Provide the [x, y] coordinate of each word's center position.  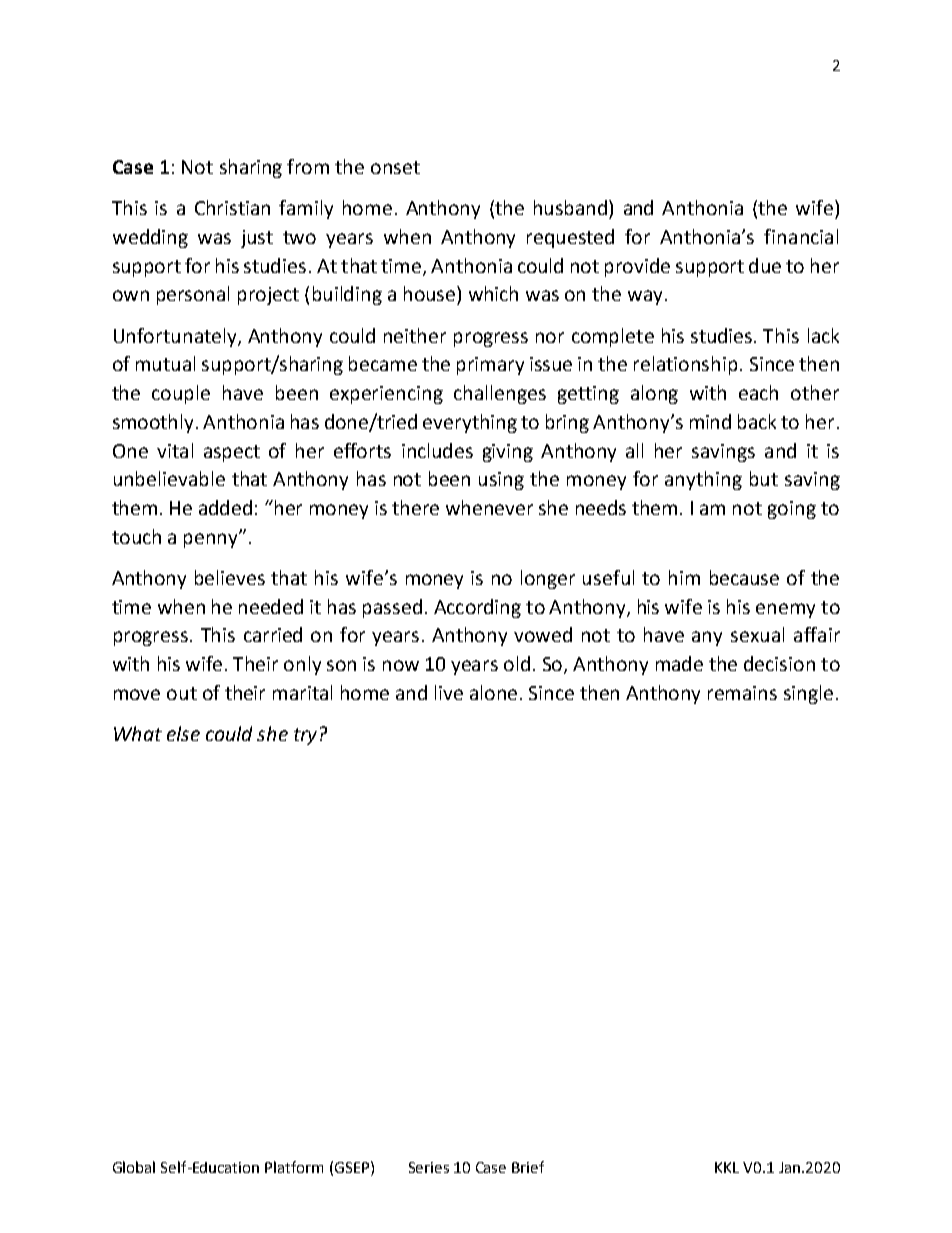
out [182, 693]
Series [429, 1167]
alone [493, 692]
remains [742, 693]
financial [801, 236]
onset [395, 167]
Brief [528, 1167]
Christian [232, 207]
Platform [294, 1167]
